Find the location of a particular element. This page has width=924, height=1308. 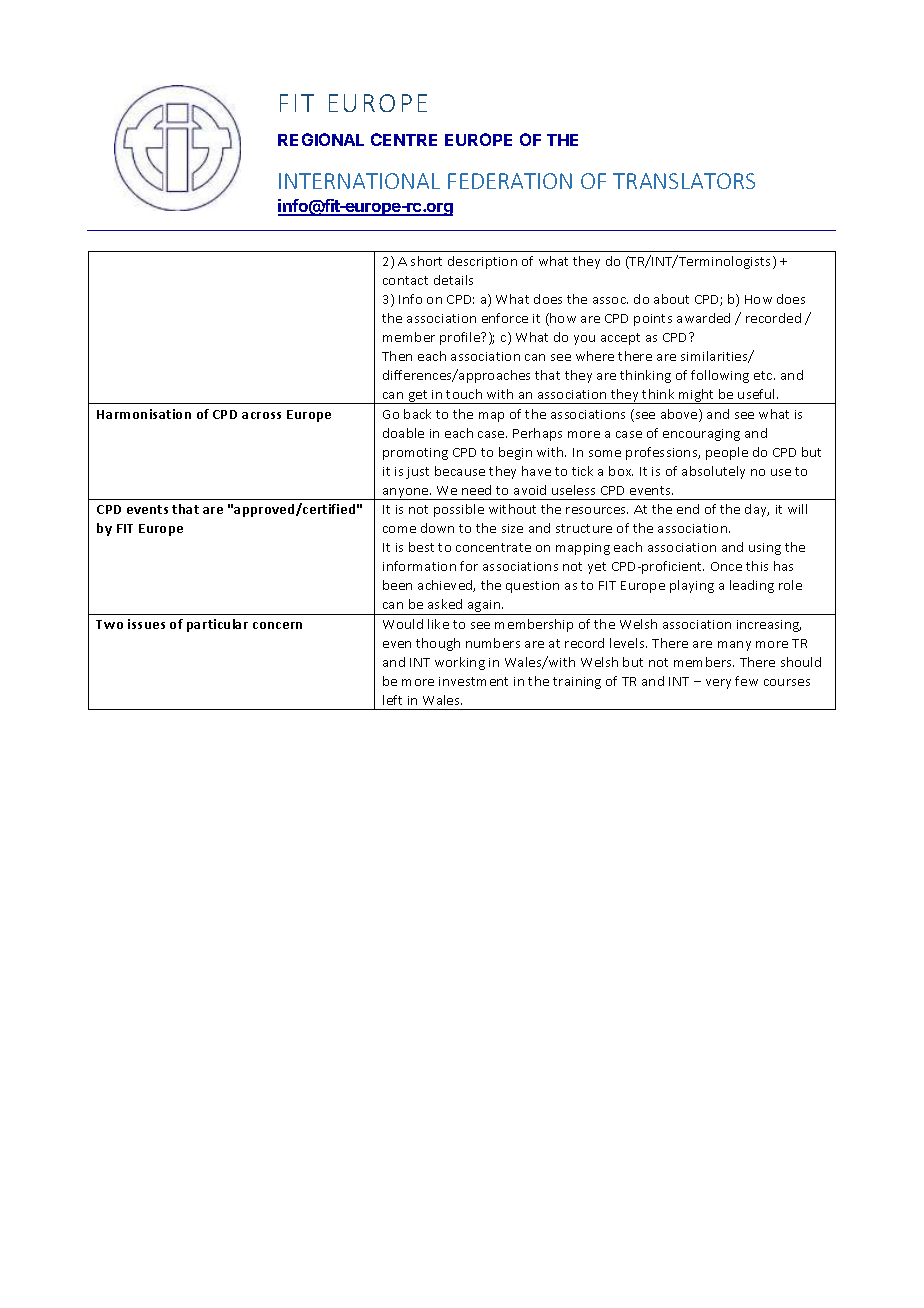

investment is located at coordinates (473, 681).
